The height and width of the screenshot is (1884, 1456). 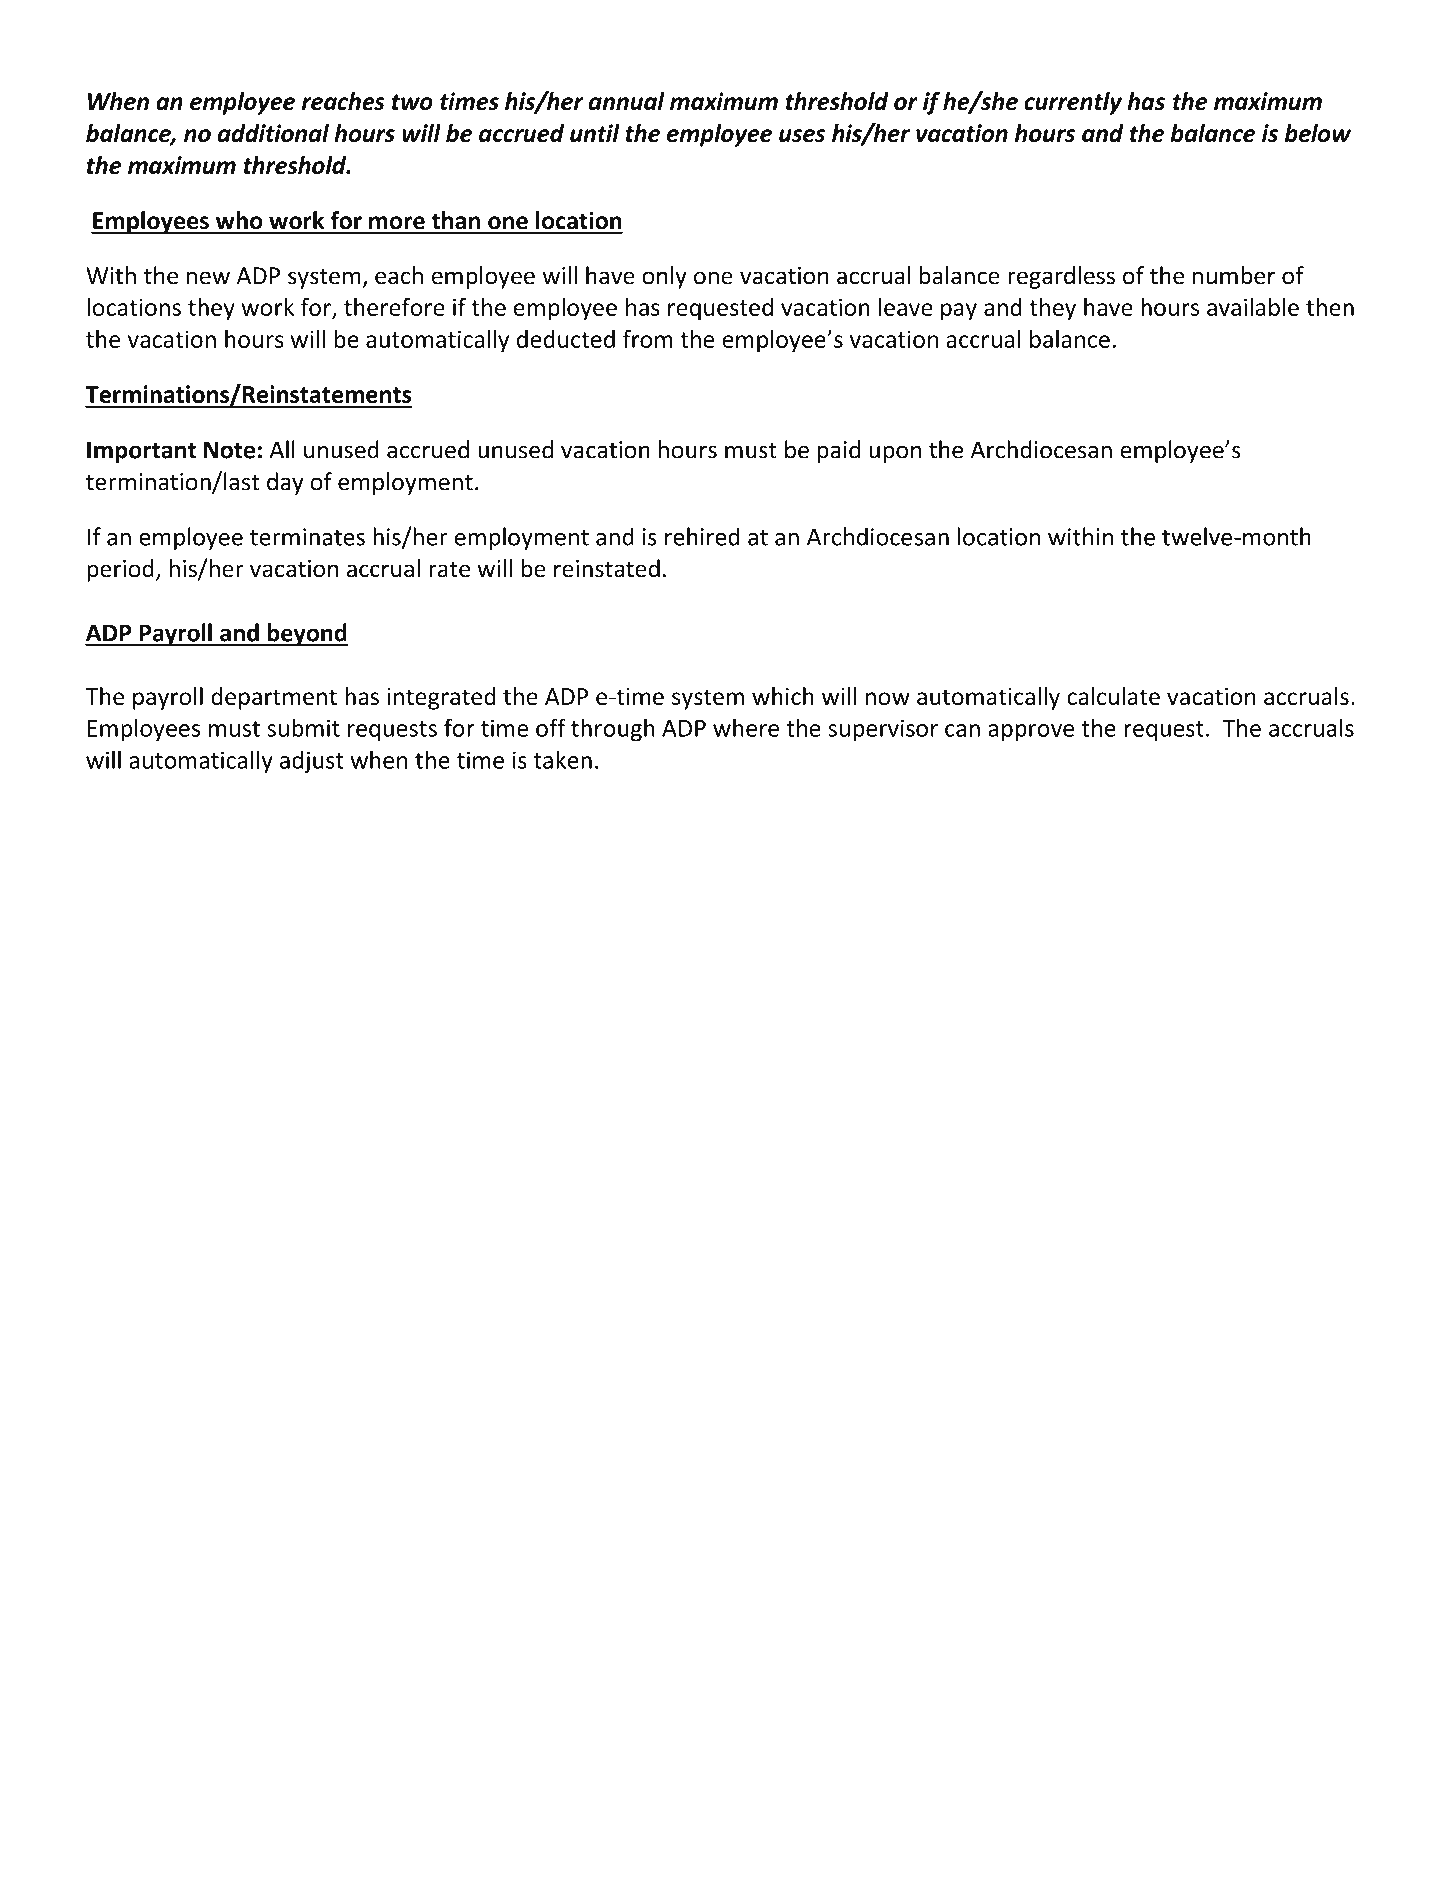 What do you see at coordinates (303, 727) in the screenshot?
I see `submit` at bounding box center [303, 727].
